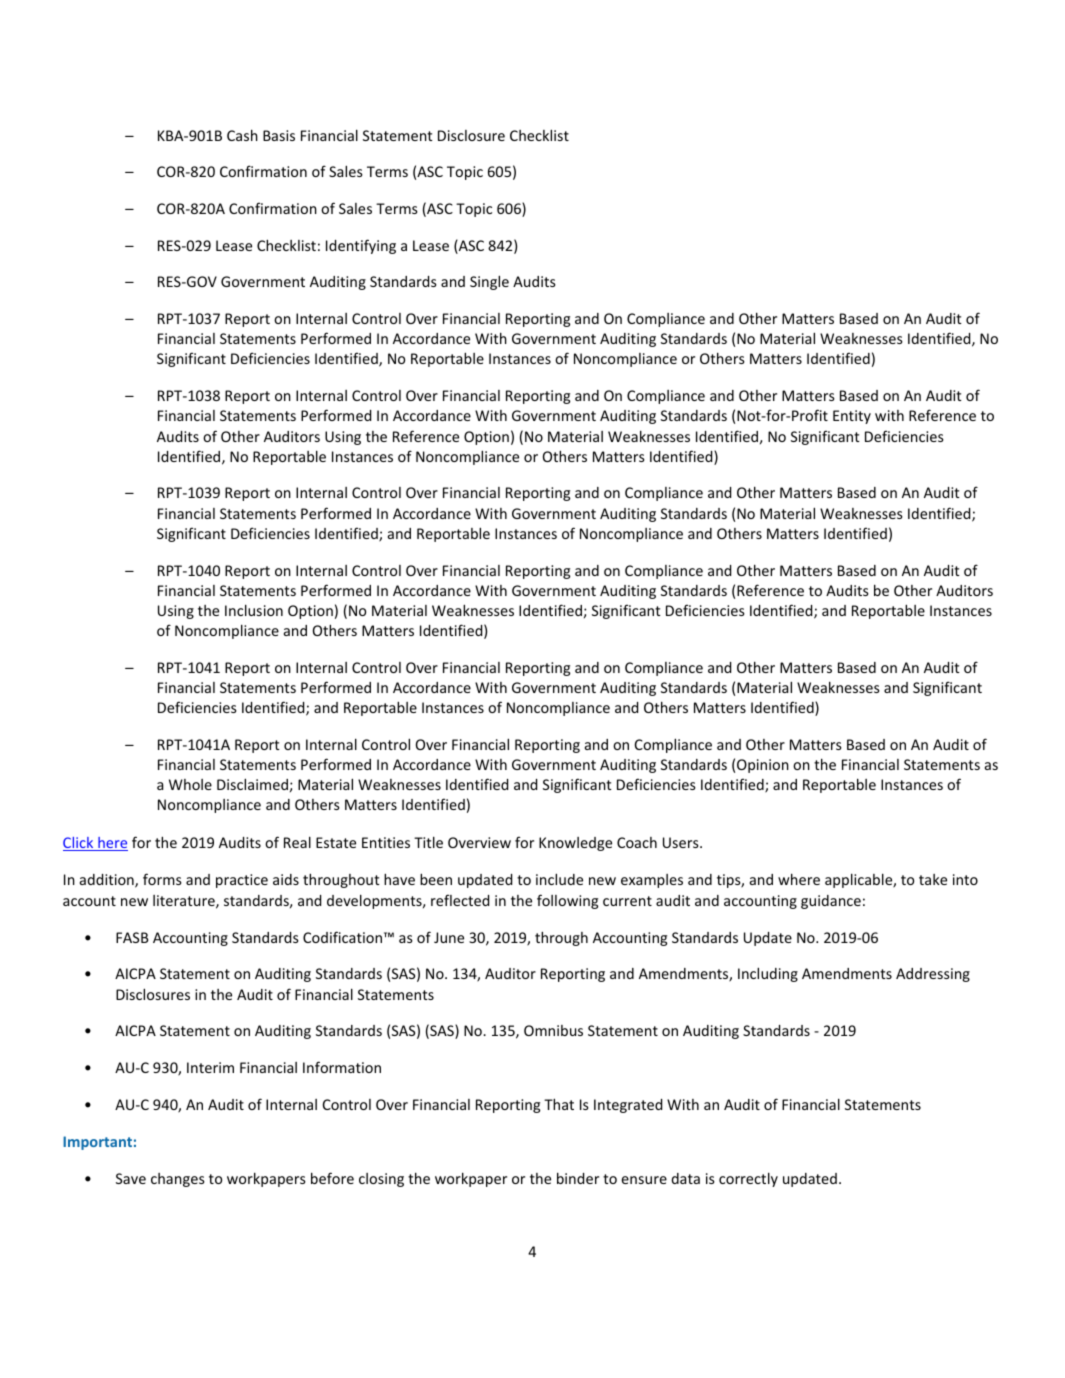 The height and width of the screenshot is (1378, 1065). What do you see at coordinates (578, 1178) in the screenshot?
I see `binder` at bounding box center [578, 1178].
